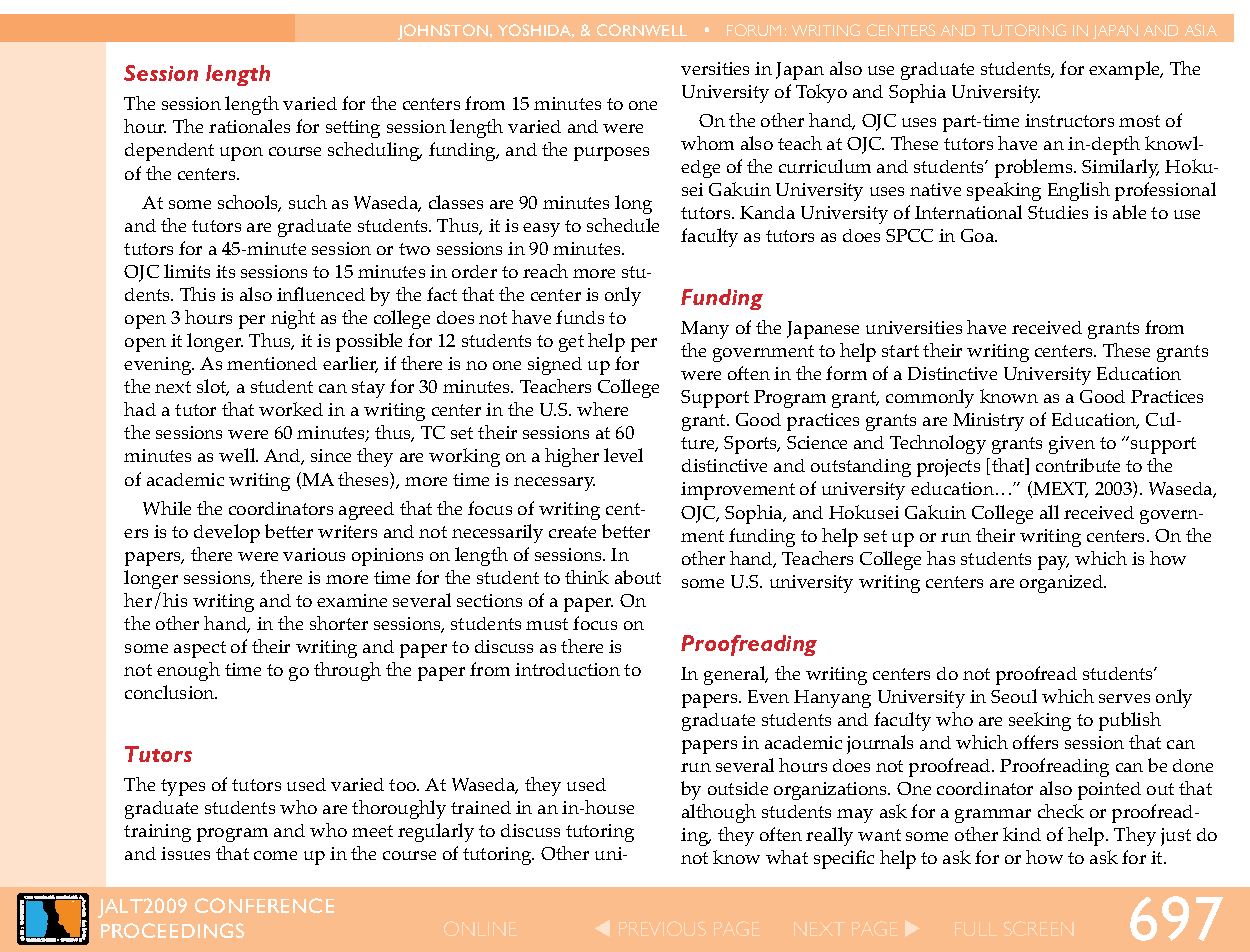 The width and height of the page is (1250, 952). What do you see at coordinates (623, 455) in the page?
I see `level` at bounding box center [623, 455].
